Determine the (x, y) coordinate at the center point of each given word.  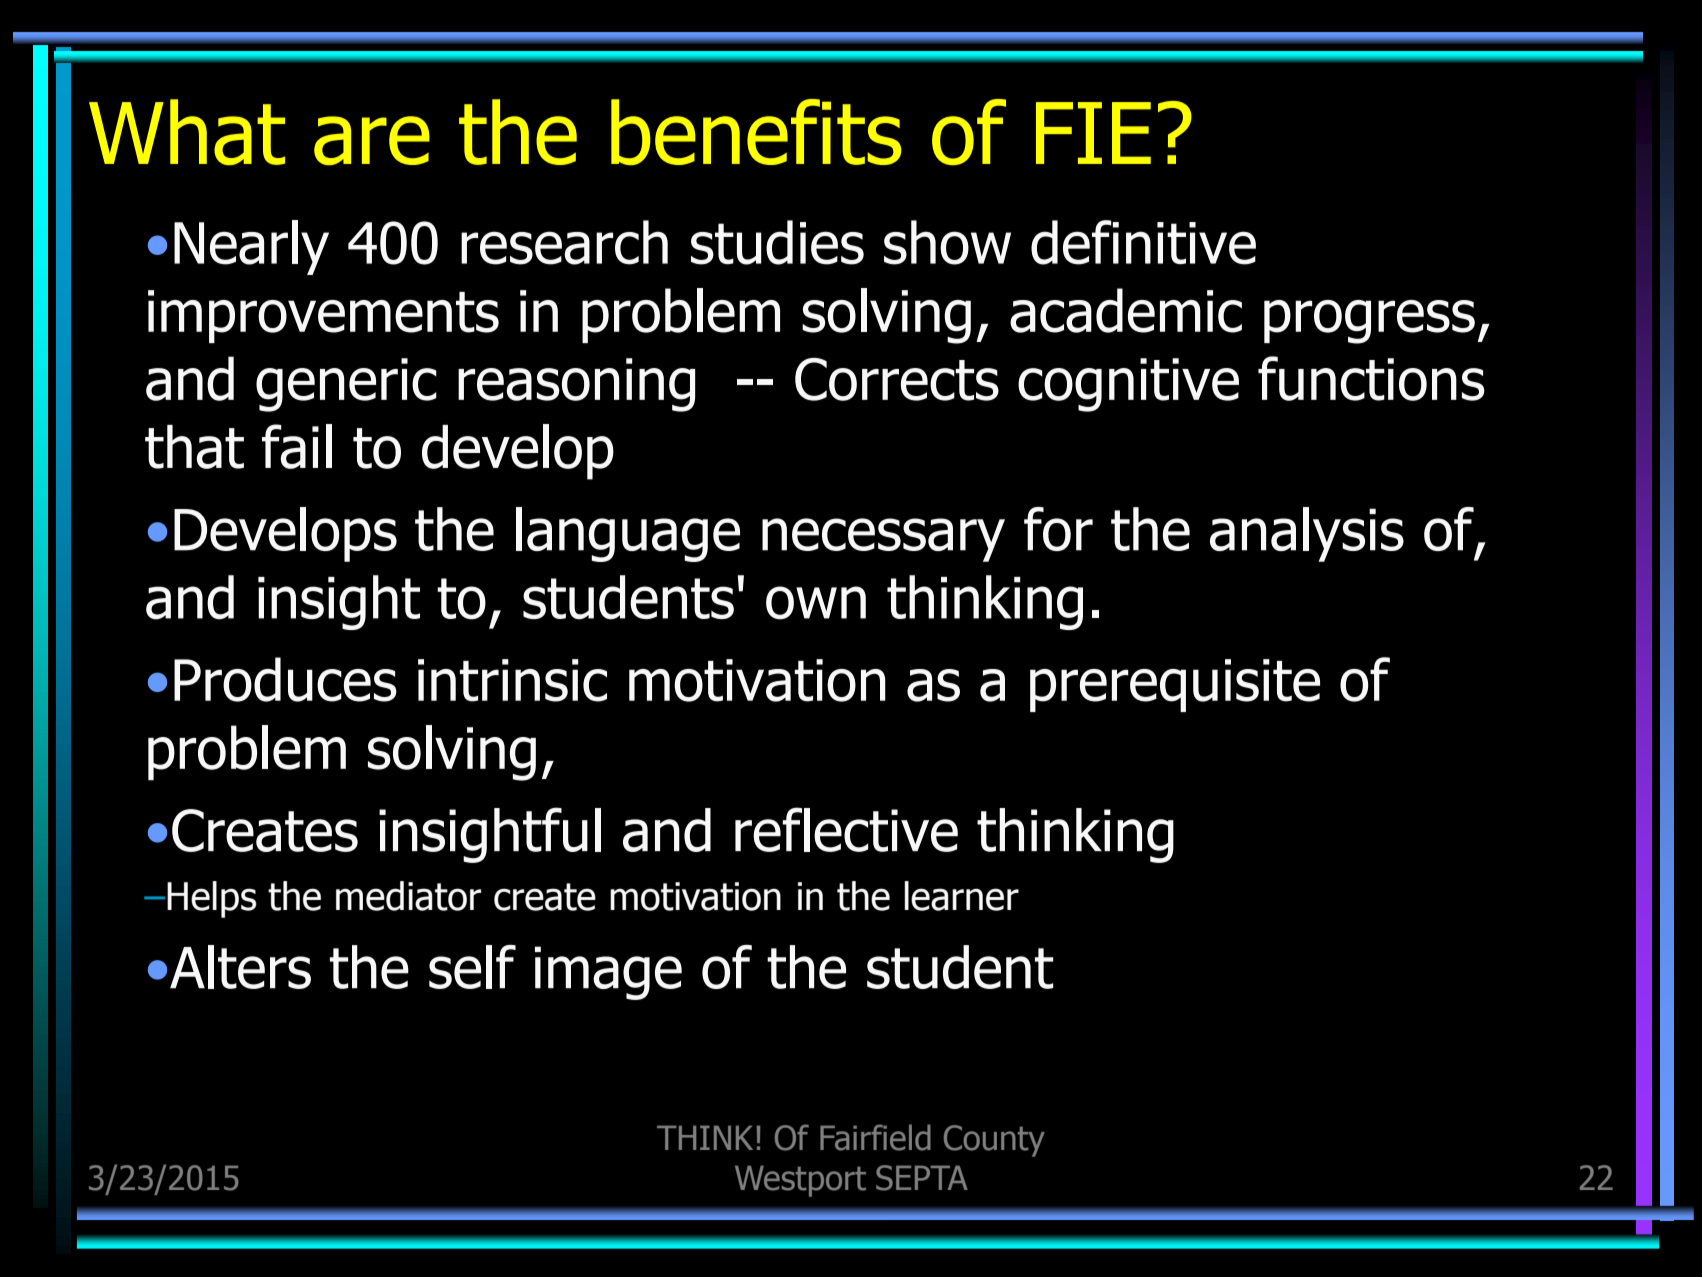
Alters (240, 967)
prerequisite (1175, 685)
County (994, 1141)
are (372, 140)
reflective (846, 829)
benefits (756, 132)
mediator (408, 896)
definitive (1143, 242)
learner (961, 896)
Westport (800, 1181)
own (816, 603)
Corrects (897, 379)
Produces (285, 679)
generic (346, 385)
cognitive (1128, 385)
